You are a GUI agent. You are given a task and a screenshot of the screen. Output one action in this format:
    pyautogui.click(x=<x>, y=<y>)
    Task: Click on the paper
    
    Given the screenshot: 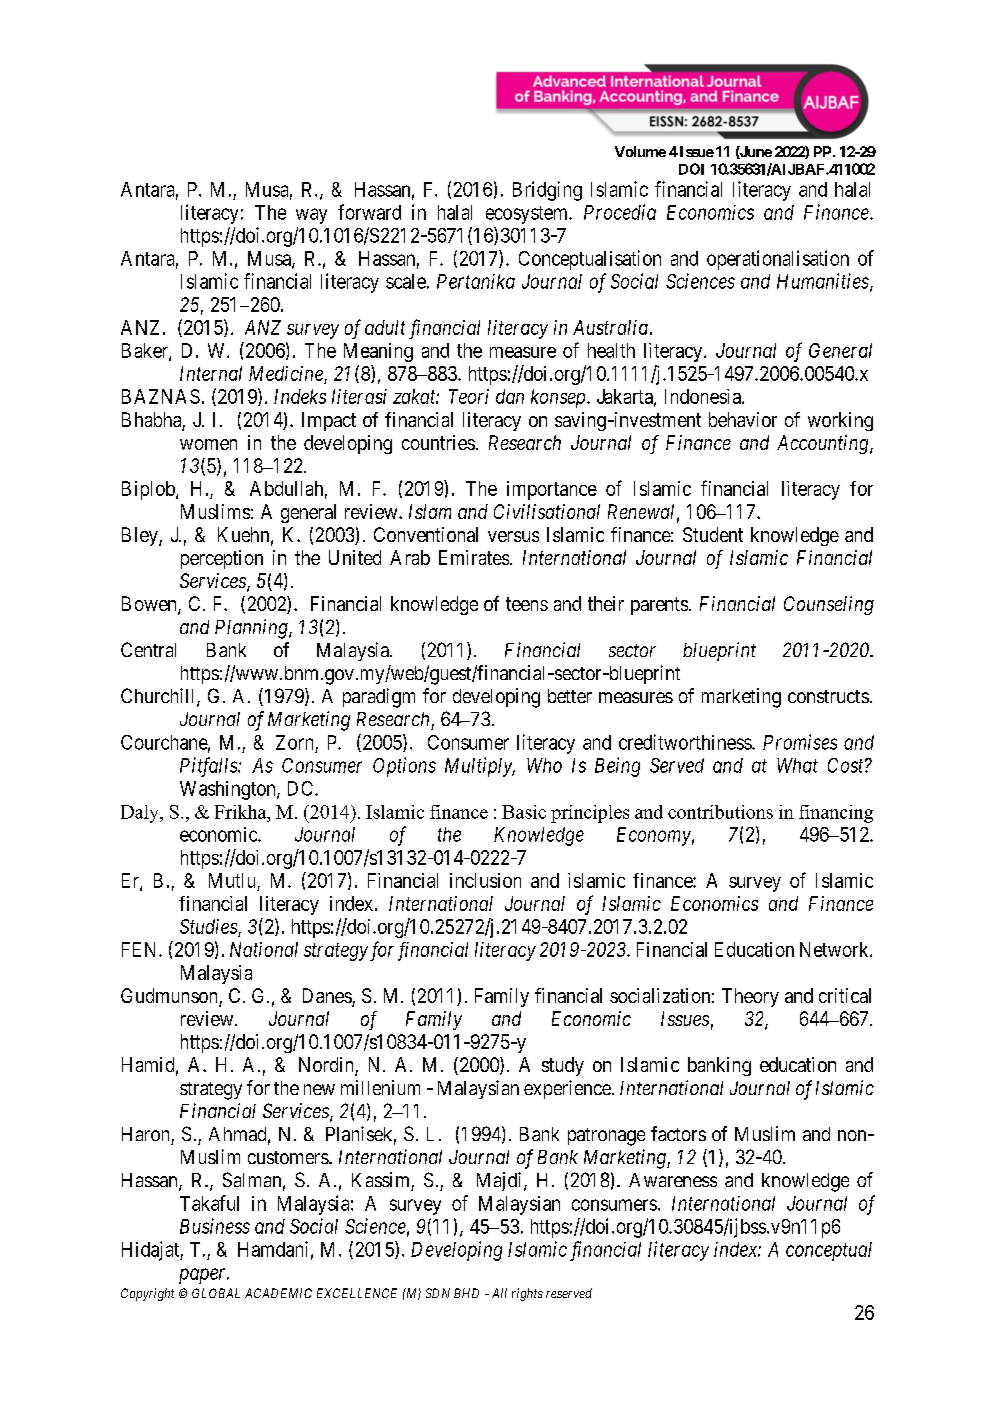 What is the action you would take?
    pyautogui.click(x=204, y=1276)
